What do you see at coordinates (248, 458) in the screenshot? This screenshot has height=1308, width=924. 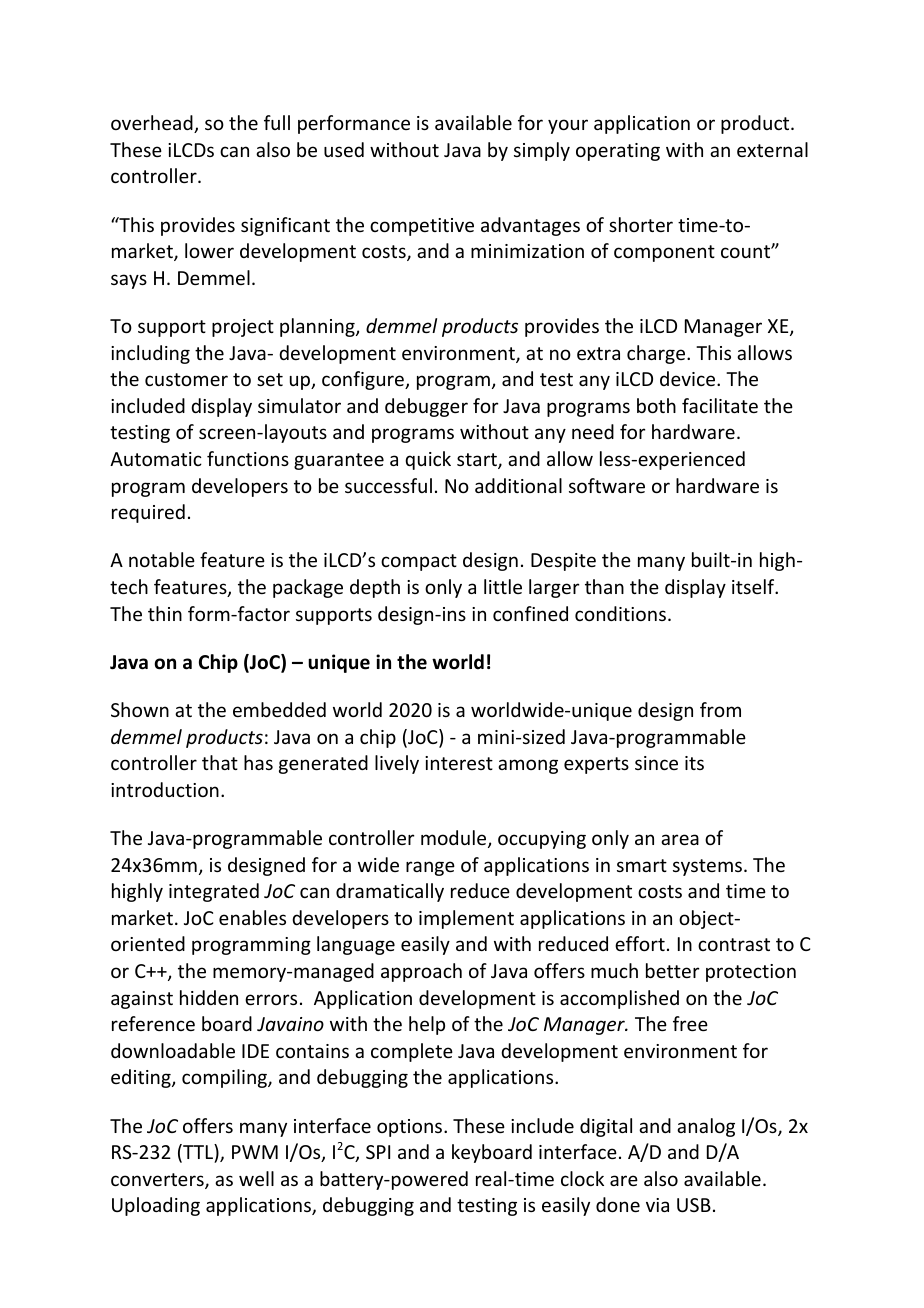 I see `functions` at bounding box center [248, 458].
